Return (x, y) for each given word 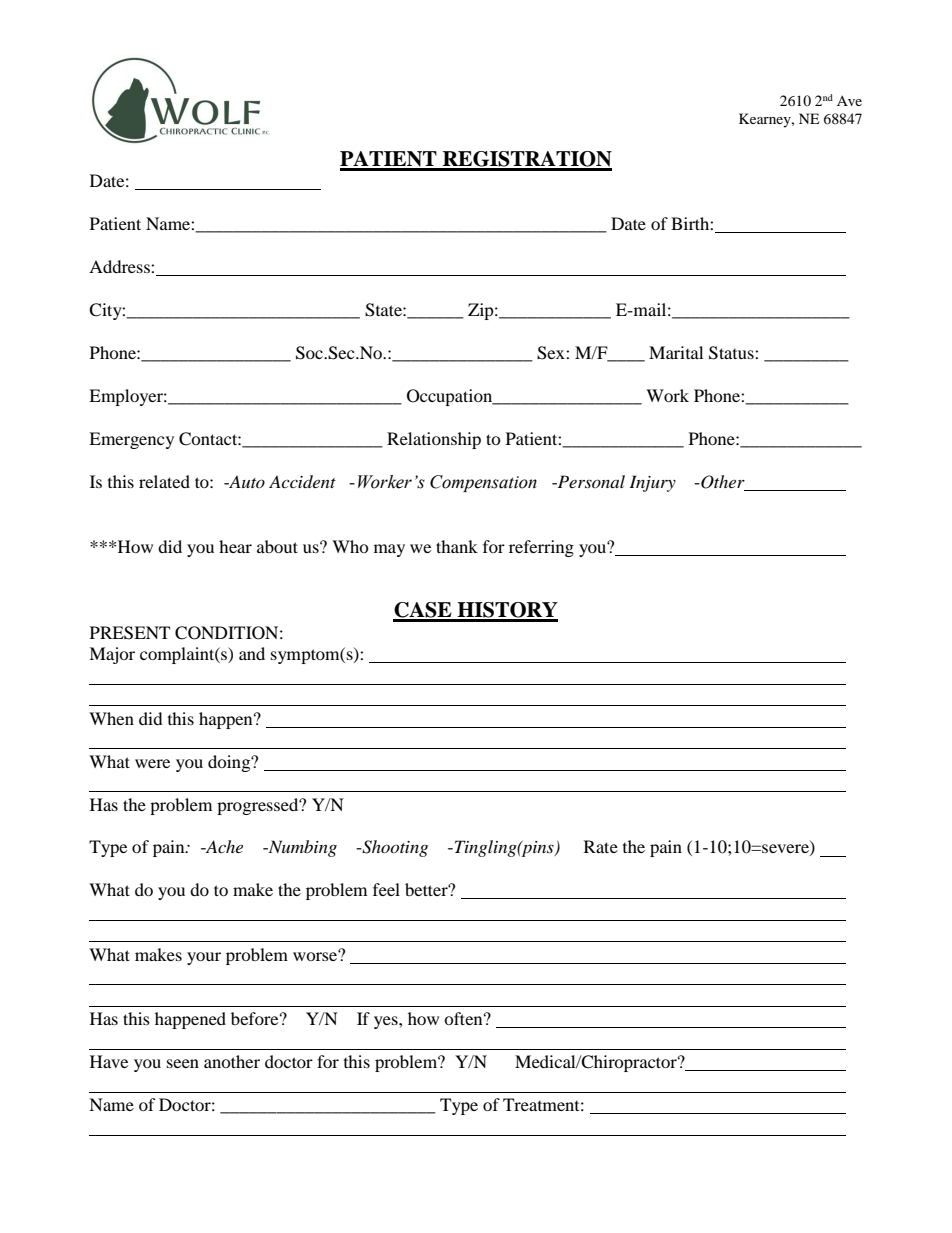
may (389, 550)
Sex (552, 353)
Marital (676, 352)
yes (387, 1022)
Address (120, 266)
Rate (601, 846)
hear (235, 546)
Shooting (394, 848)
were (152, 763)
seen (183, 1063)
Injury (652, 483)
